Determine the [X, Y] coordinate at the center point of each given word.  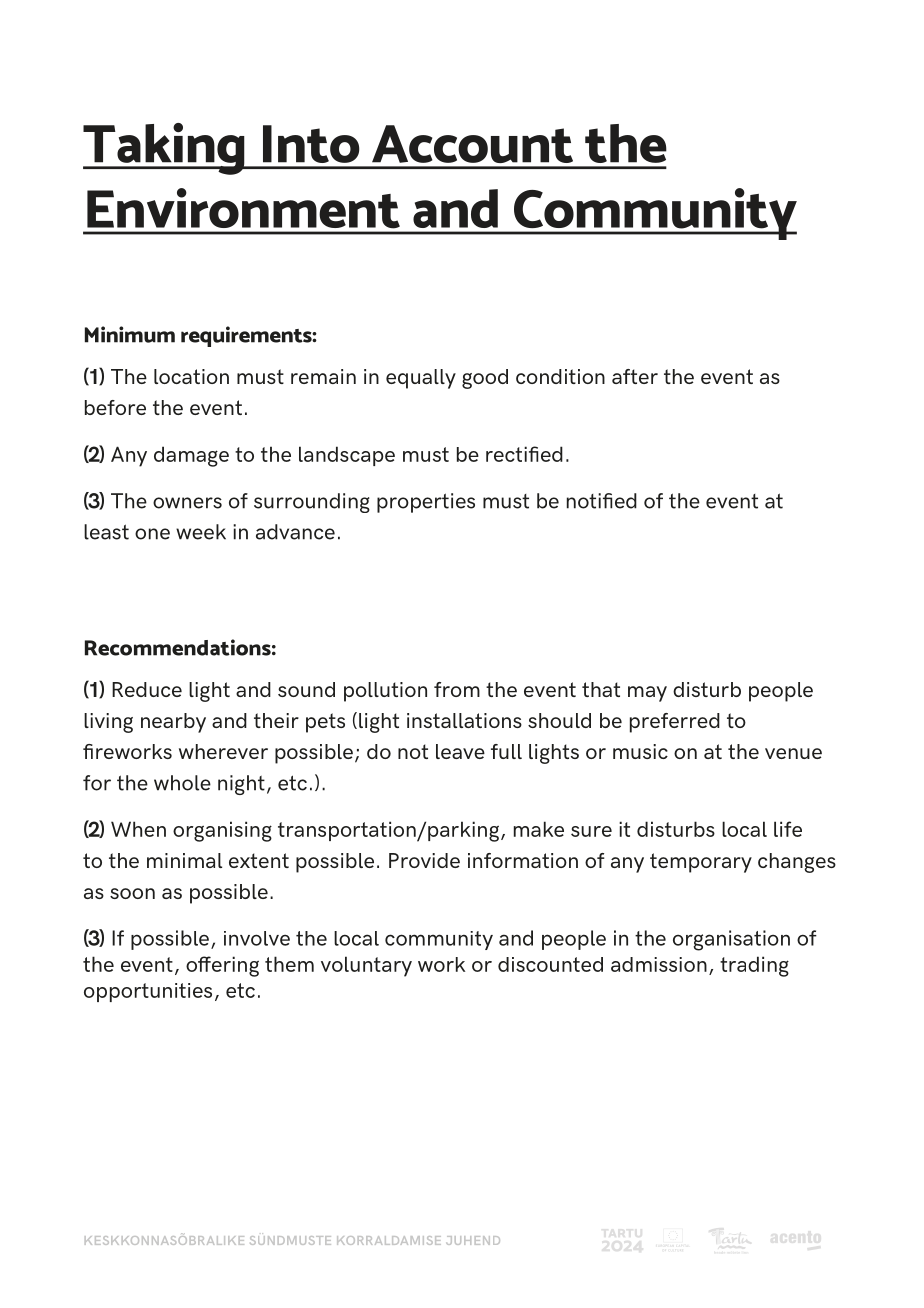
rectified [524, 454]
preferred [675, 723]
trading [754, 966]
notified [602, 501]
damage [191, 456]
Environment [243, 208]
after [635, 376]
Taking [165, 149]
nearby [173, 723]
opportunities [148, 992]
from [457, 689]
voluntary [366, 966]
